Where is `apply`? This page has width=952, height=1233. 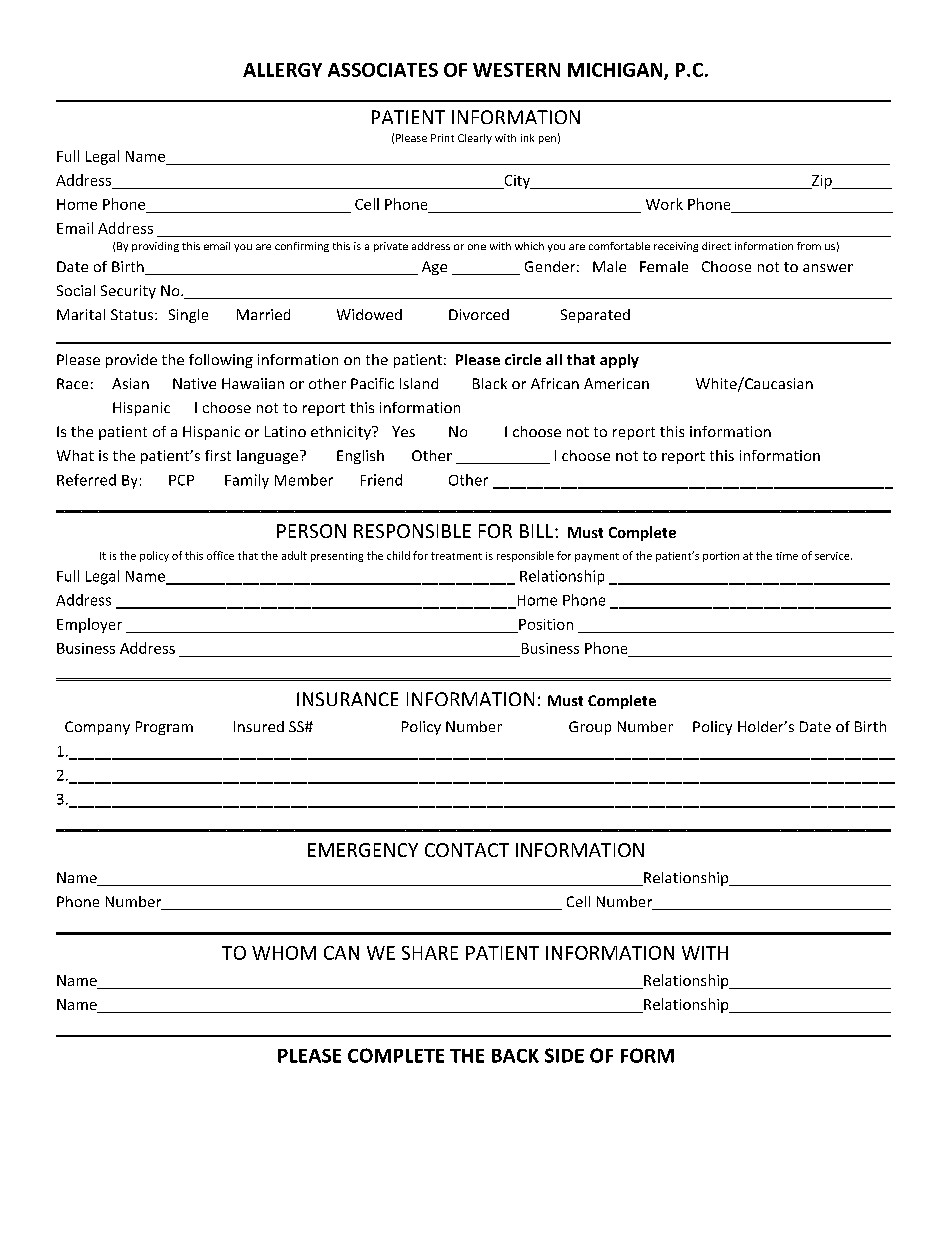 apply is located at coordinates (619, 361).
